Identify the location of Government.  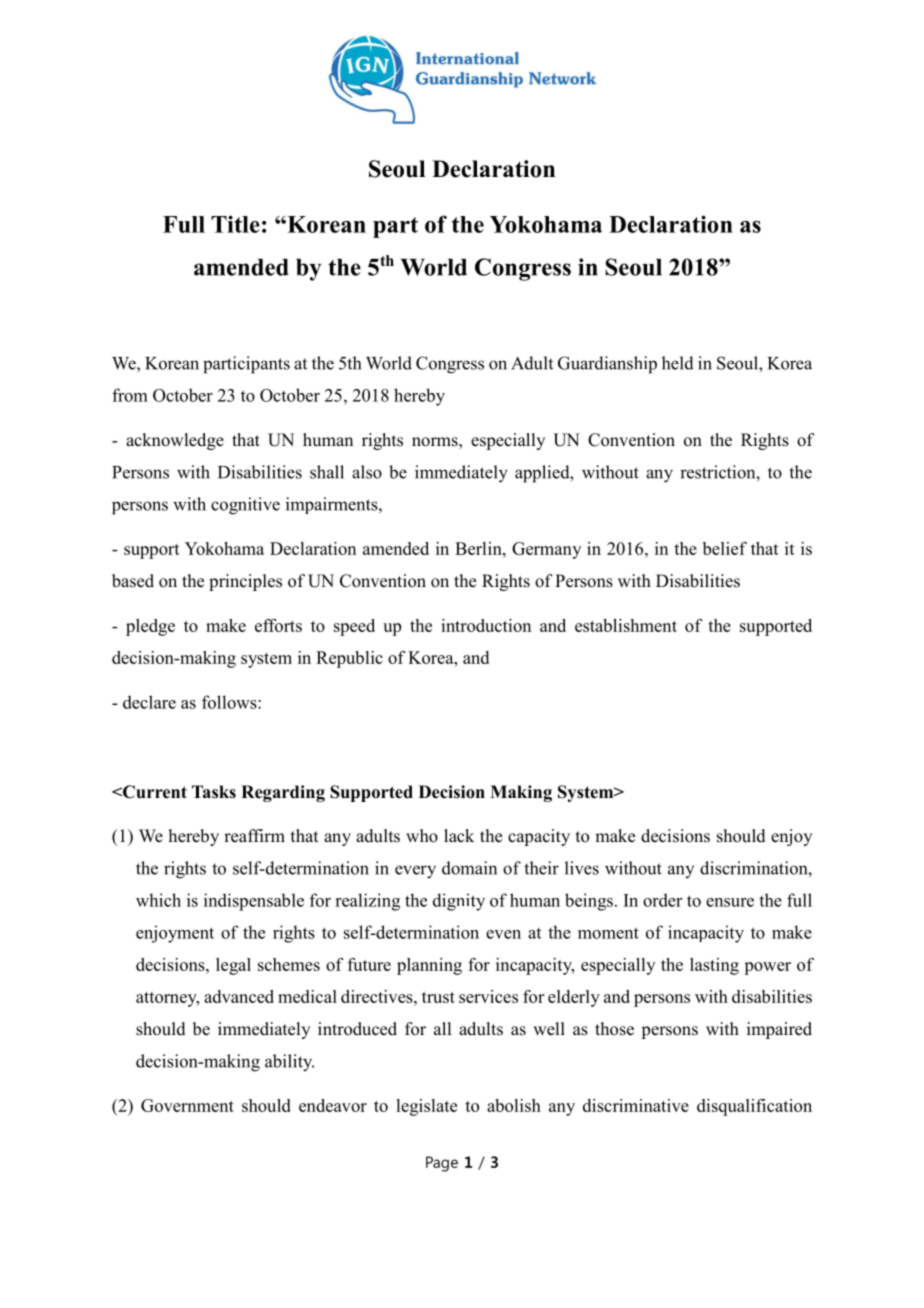
(187, 1105).
